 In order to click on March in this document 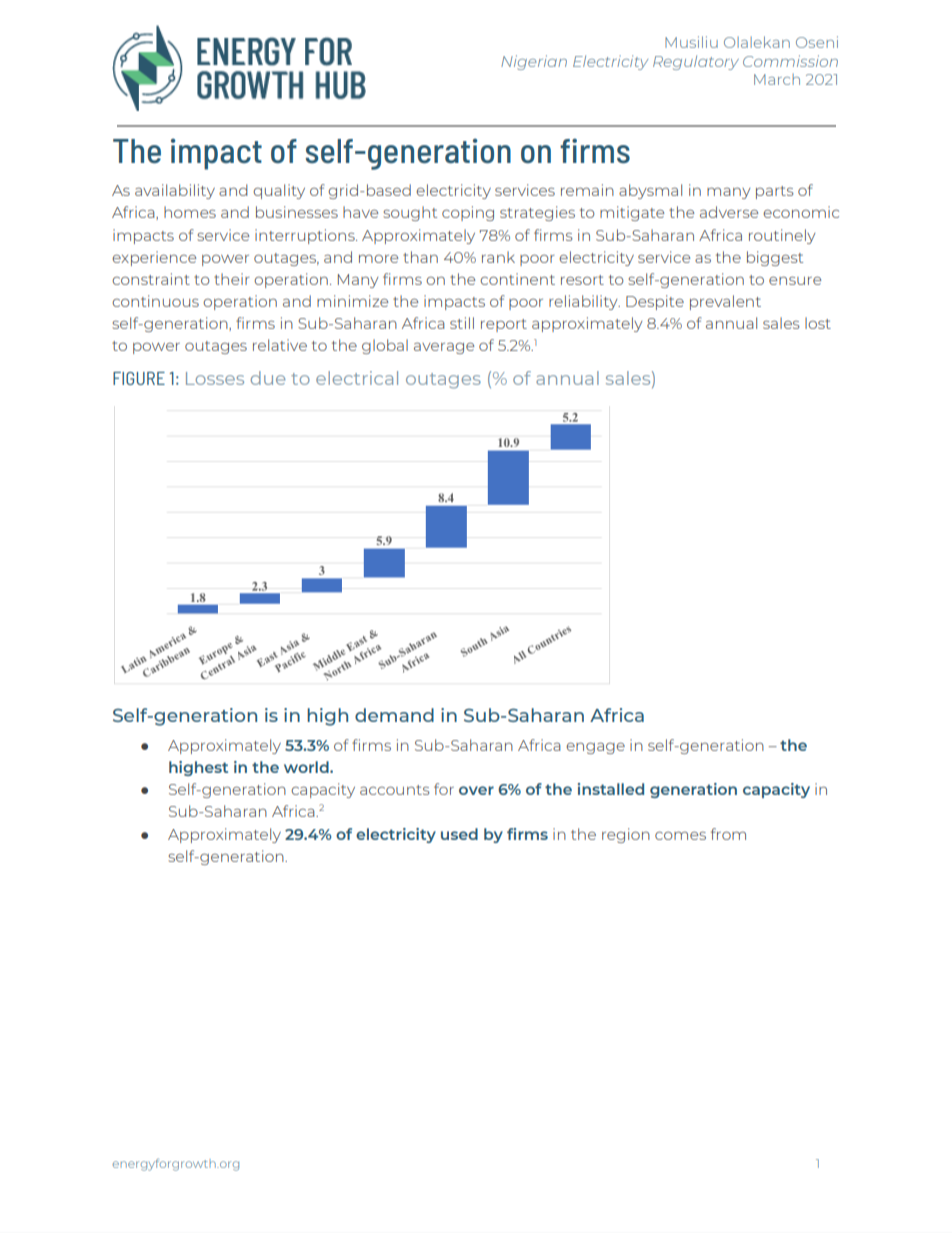, I will do `click(777, 79)`.
